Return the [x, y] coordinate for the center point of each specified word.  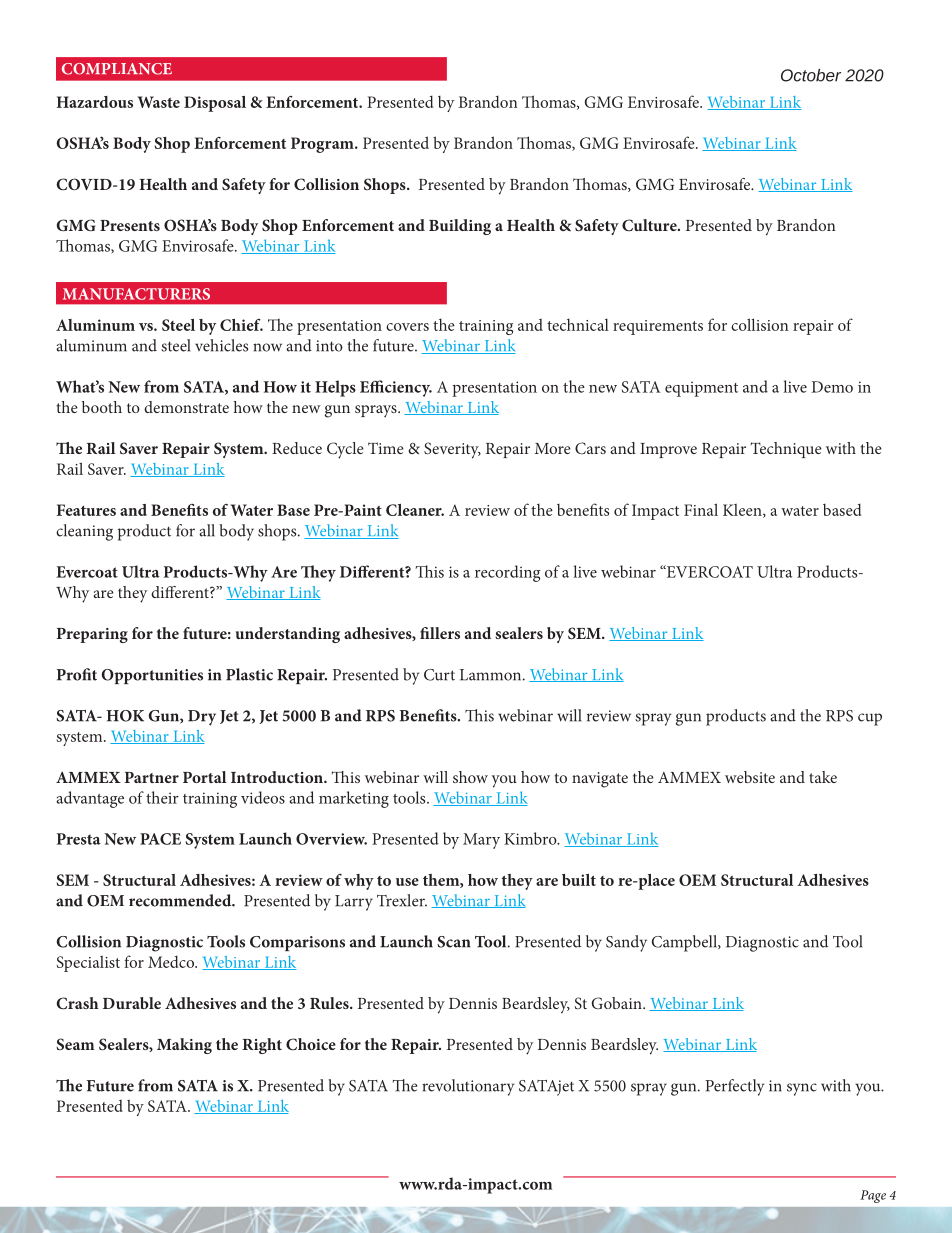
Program [323, 145]
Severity [452, 450]
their [162, 797]
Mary [481, 841]
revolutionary [468, 1087]
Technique [786, 450]
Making [184, 1046]
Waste [159, 102]
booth [102, 407]
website [750, 777]
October [811, 75]
